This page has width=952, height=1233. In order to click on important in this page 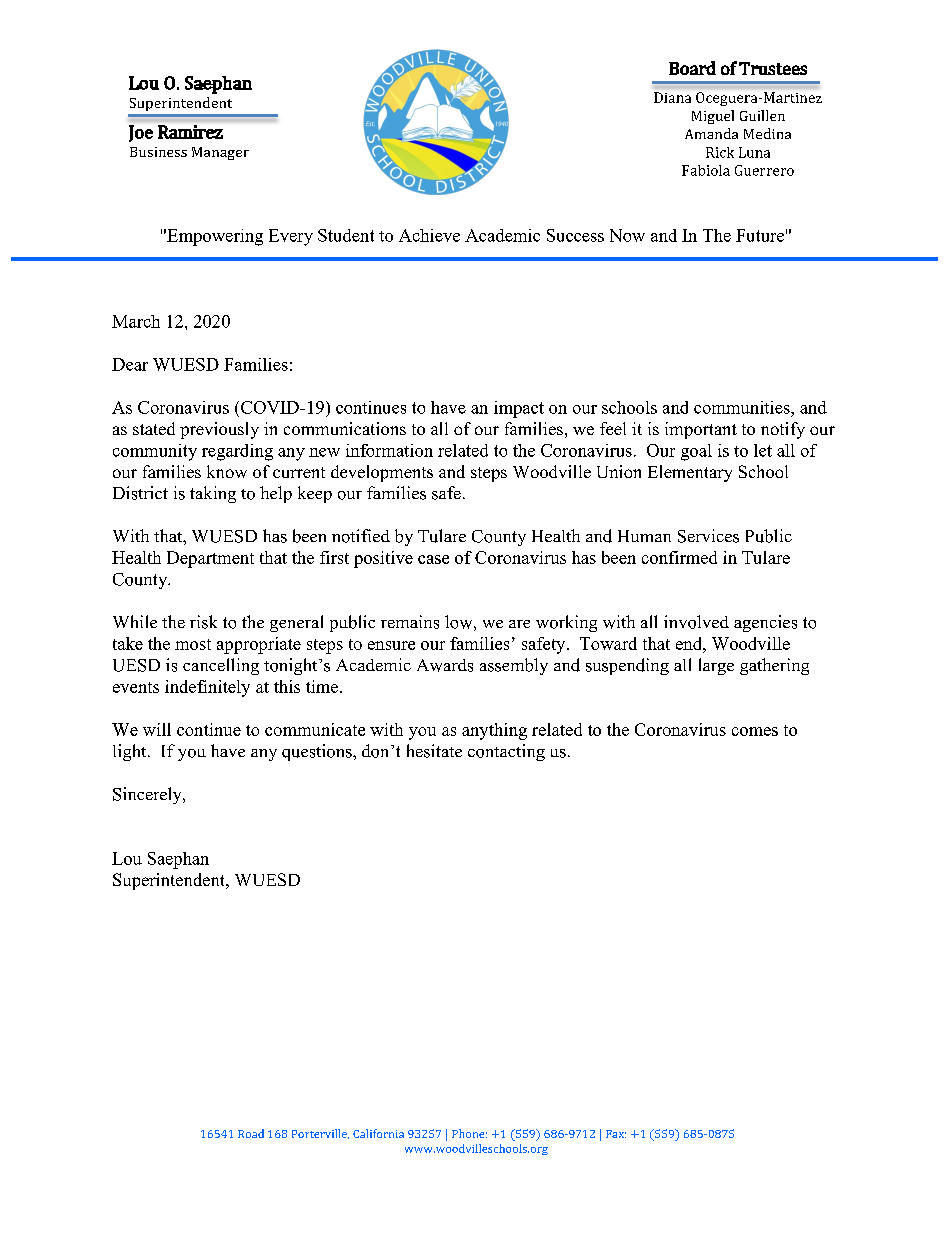, I will do `click(701, 430)`.
